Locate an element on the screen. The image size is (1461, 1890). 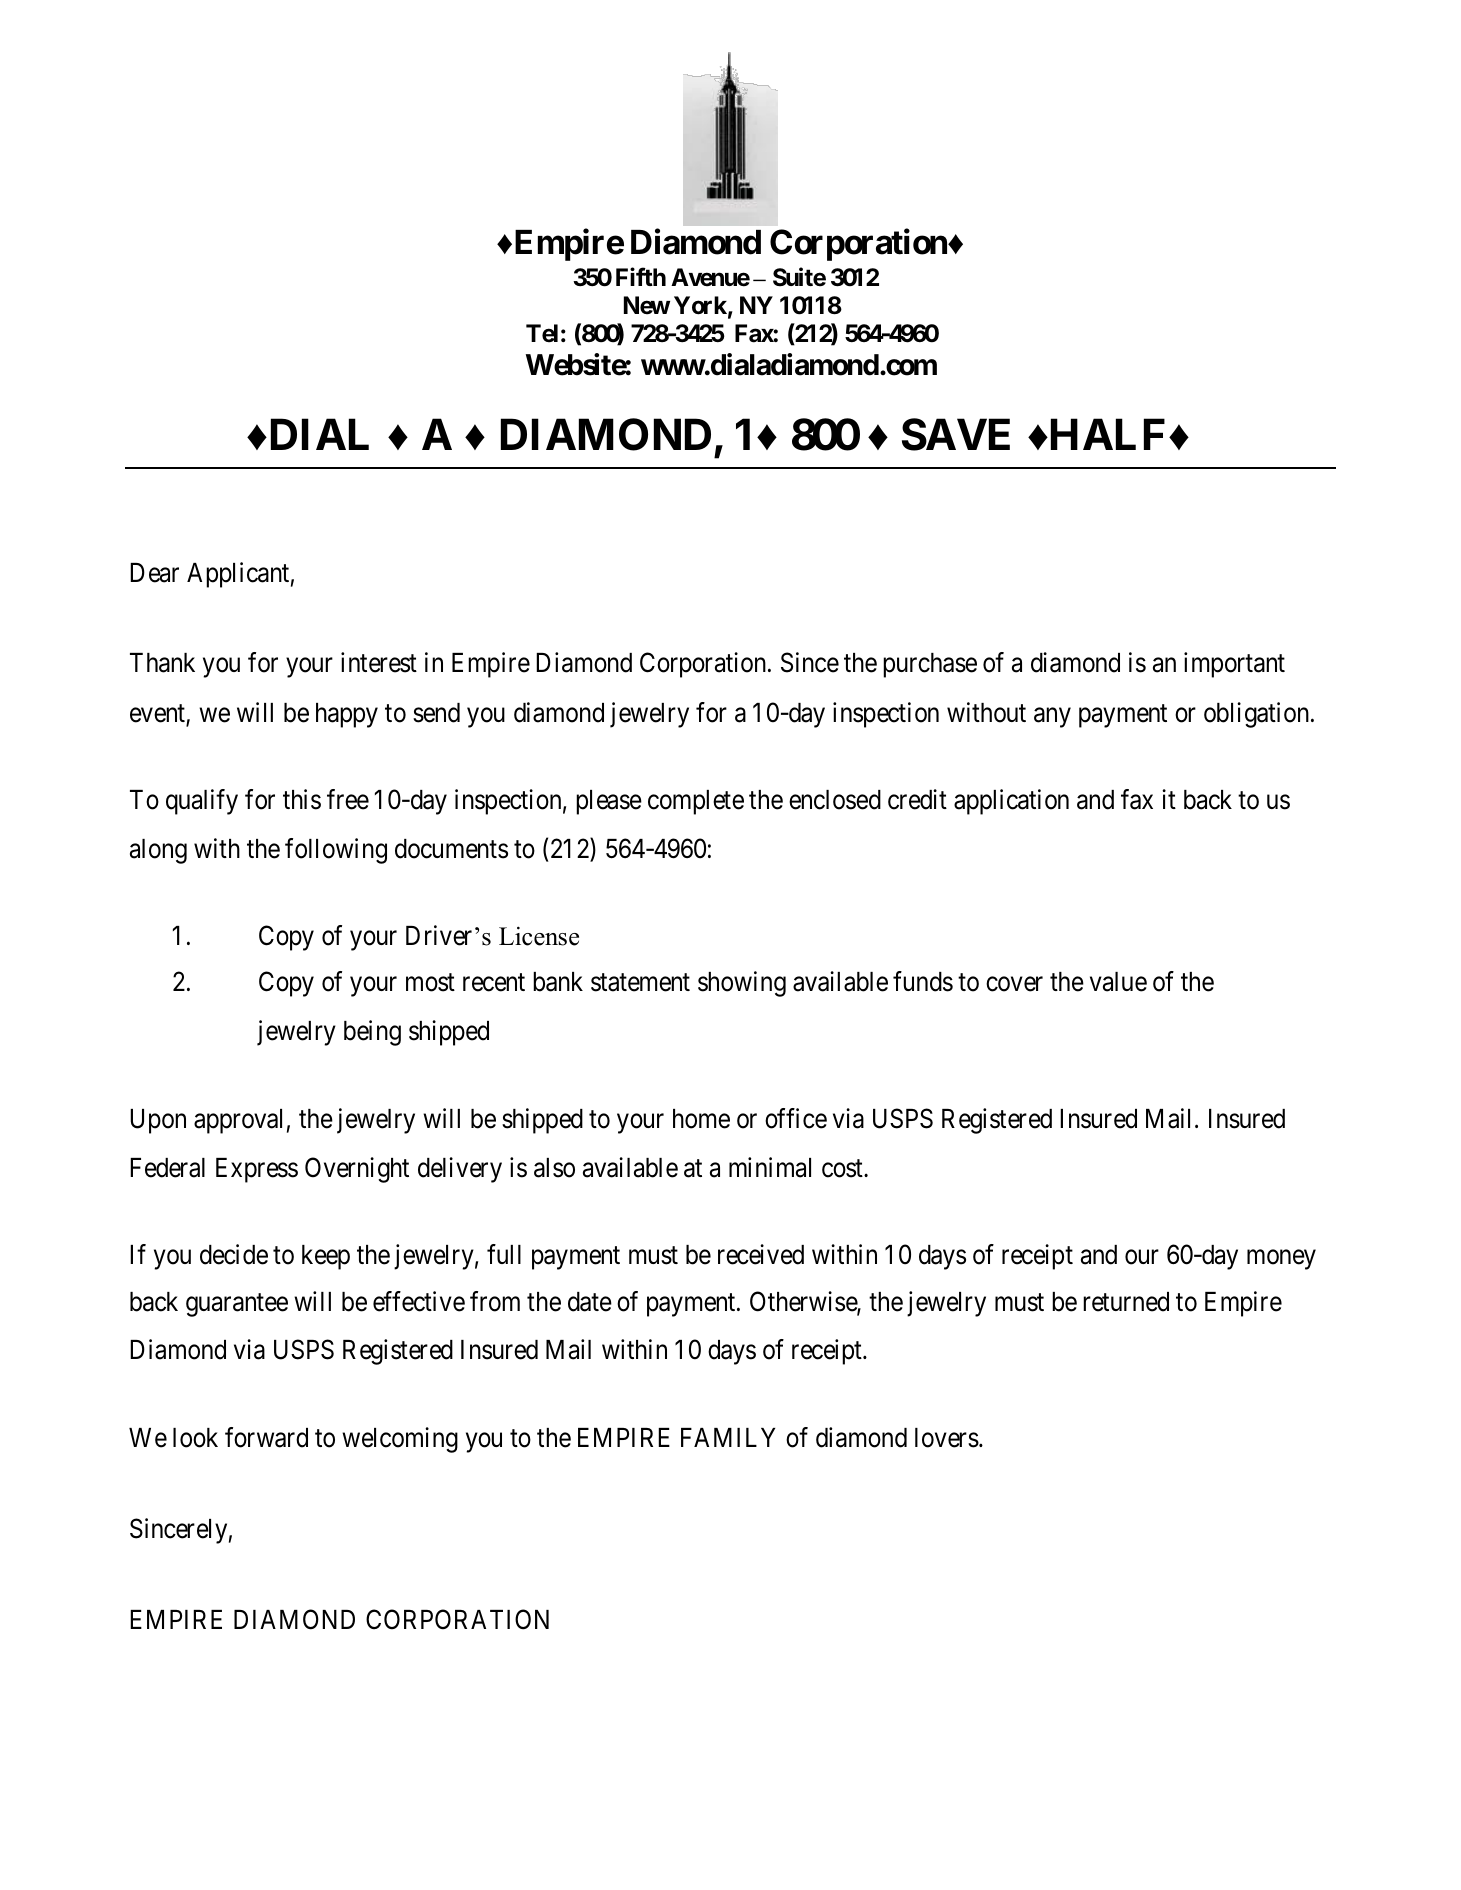
forward is located at coordinates (266, 1437).
